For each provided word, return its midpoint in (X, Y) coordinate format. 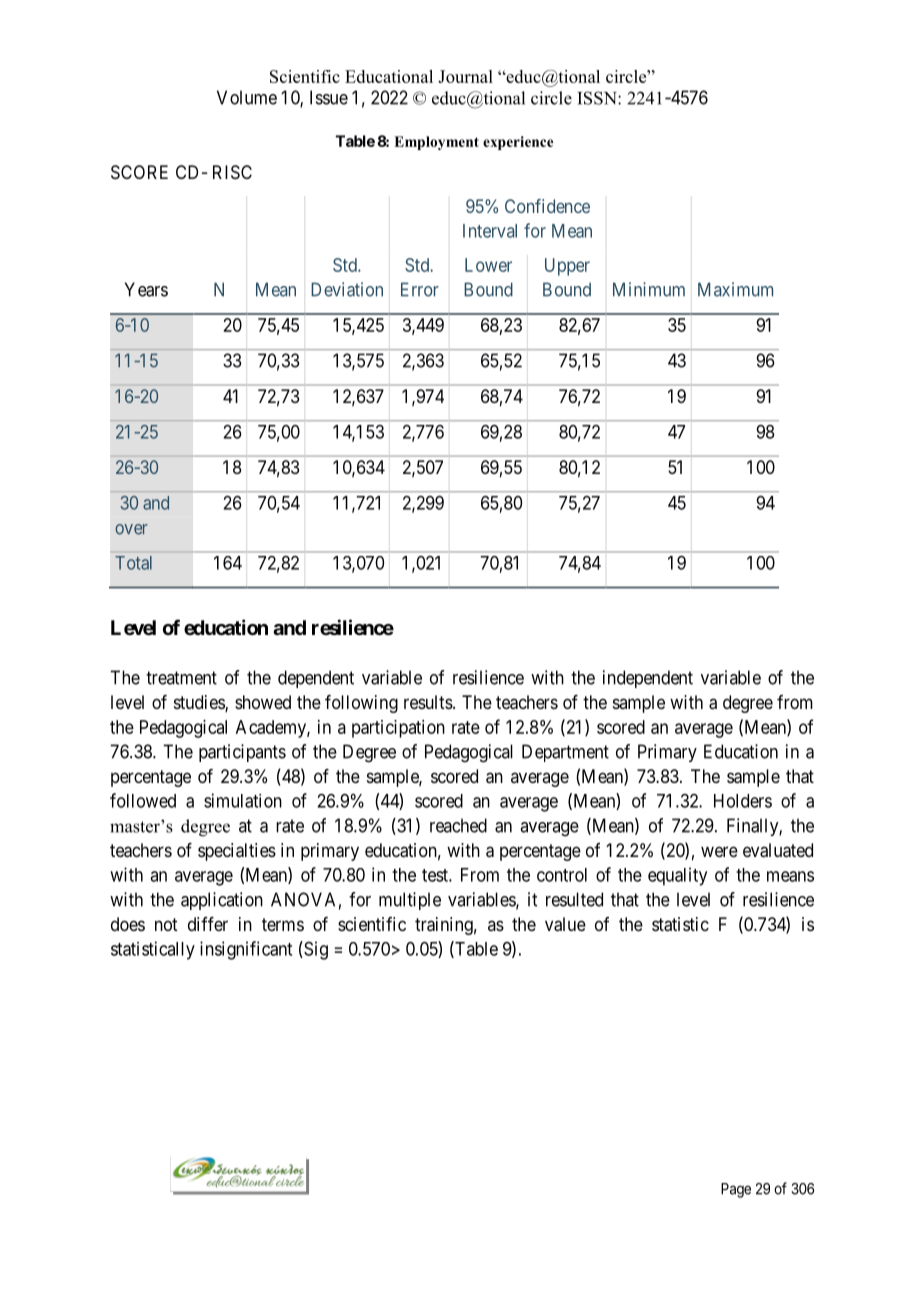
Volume (247, 97)
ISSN (598, 98)
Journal (465, 76)
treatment (181, 678)
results (428, 702)
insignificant (246, 950)
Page (736, 1190)
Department (565, 753)
